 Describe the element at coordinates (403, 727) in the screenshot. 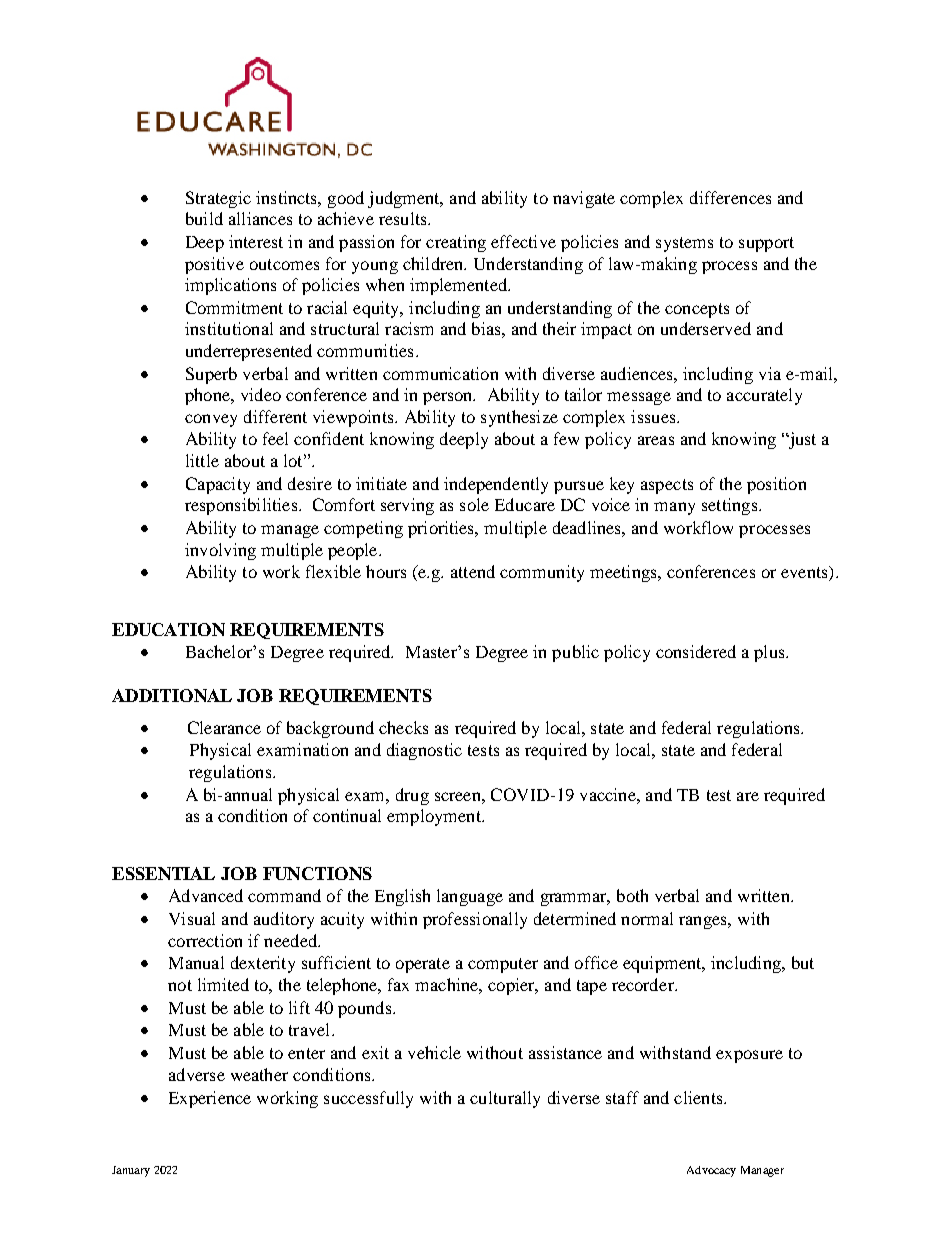

I see `checks` at that location.
